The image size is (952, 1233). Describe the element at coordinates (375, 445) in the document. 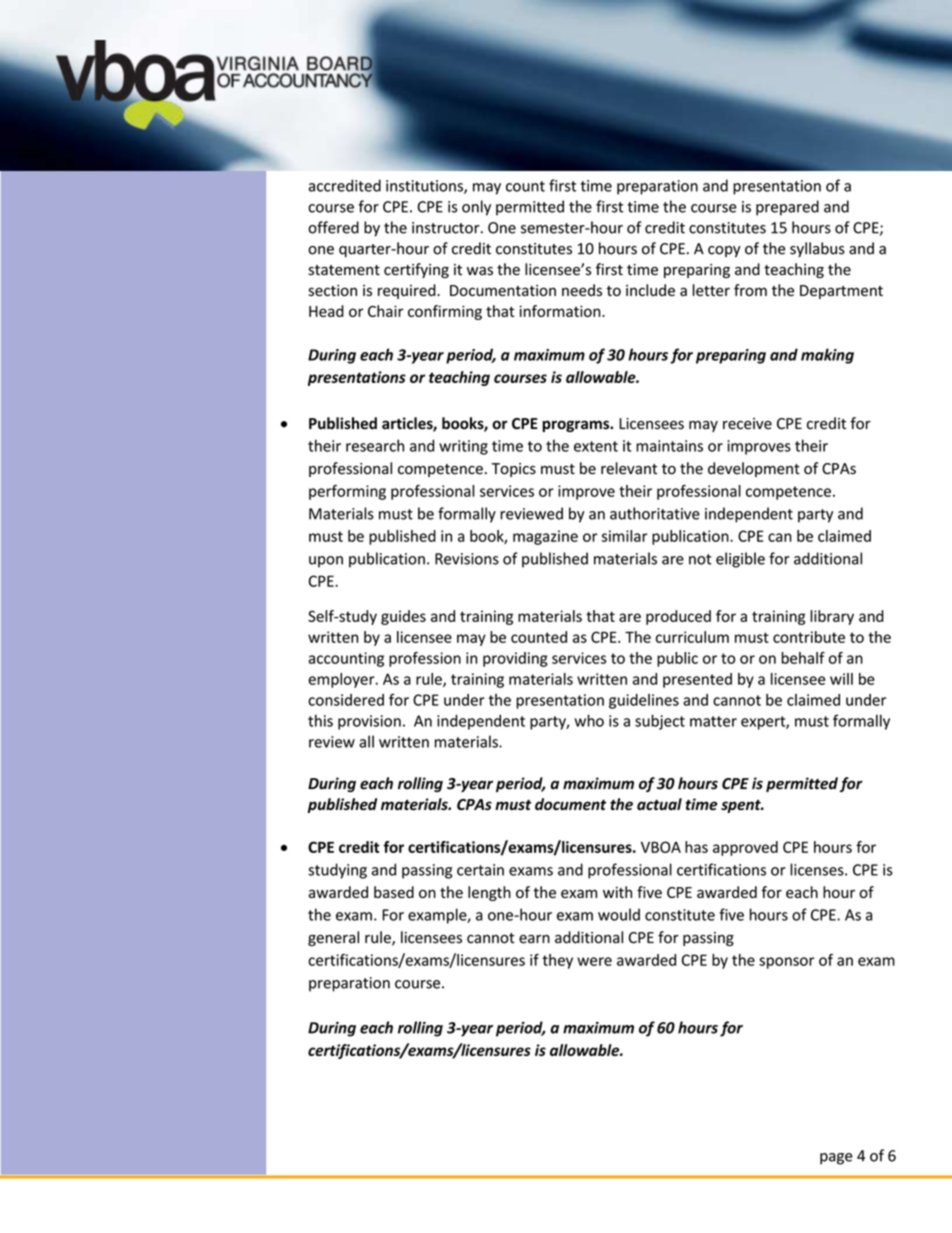

I see `research` at that location.
